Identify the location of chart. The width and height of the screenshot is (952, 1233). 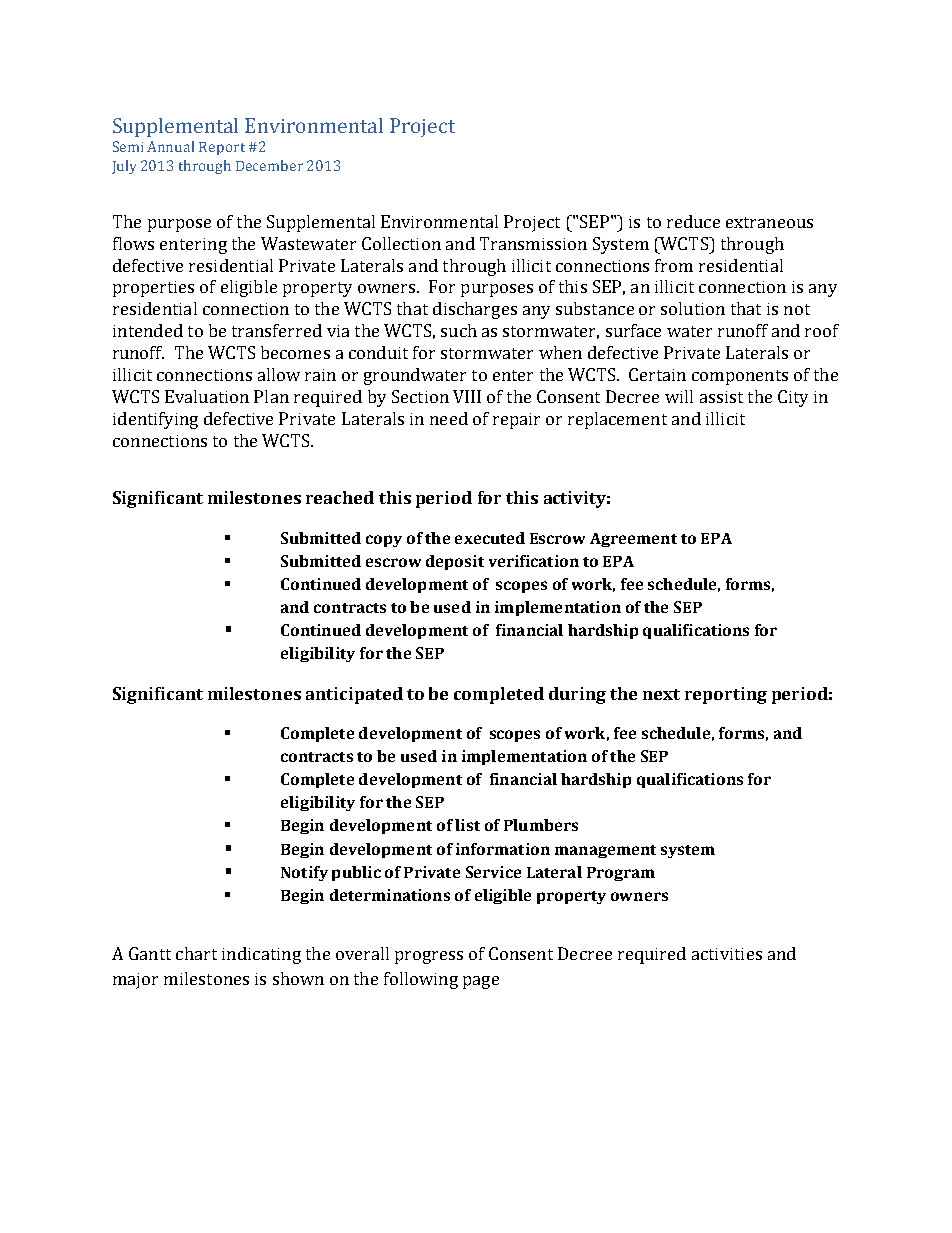
(196, 953).
